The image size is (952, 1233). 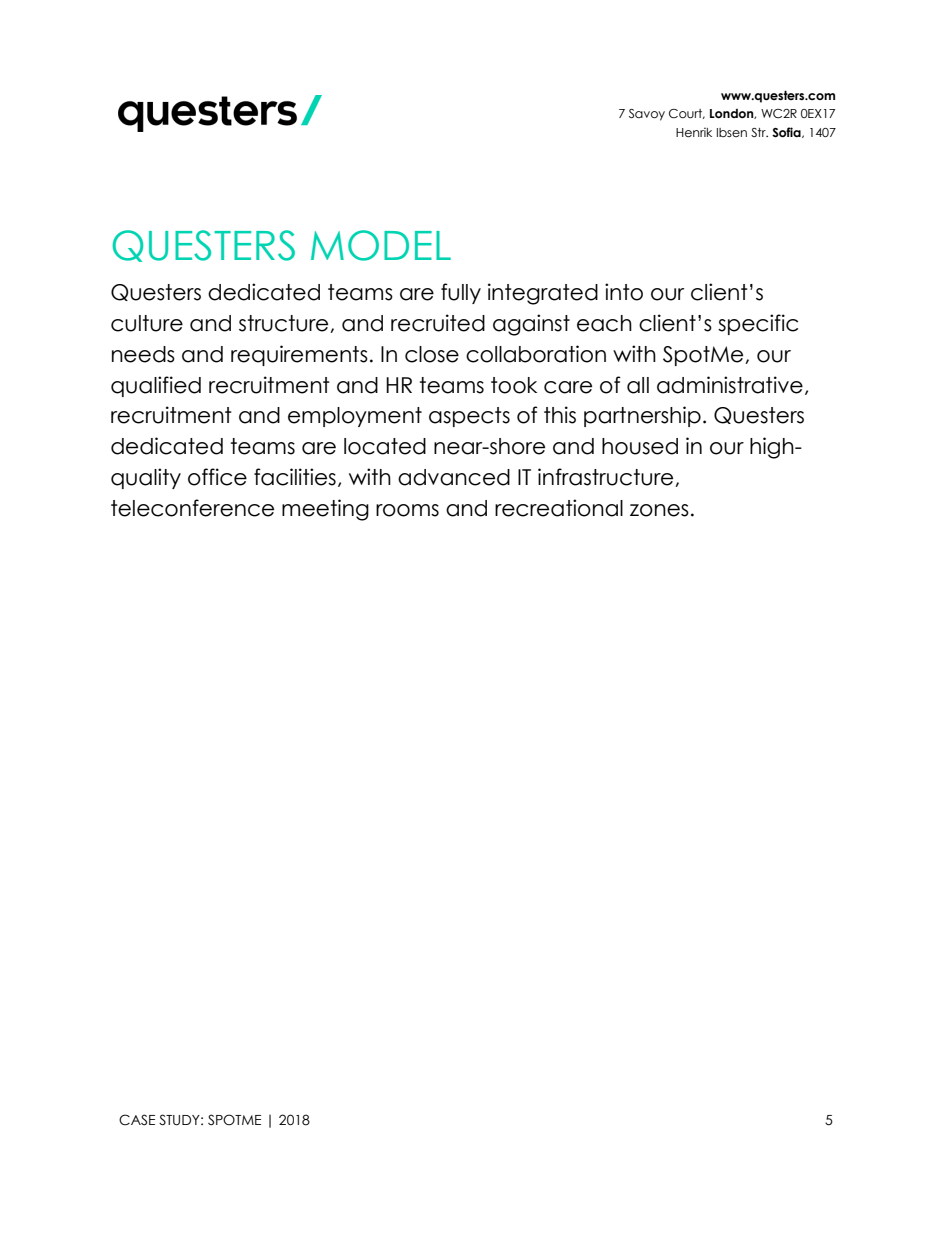 I want to click on advanced, so click(x=454, y=477).
